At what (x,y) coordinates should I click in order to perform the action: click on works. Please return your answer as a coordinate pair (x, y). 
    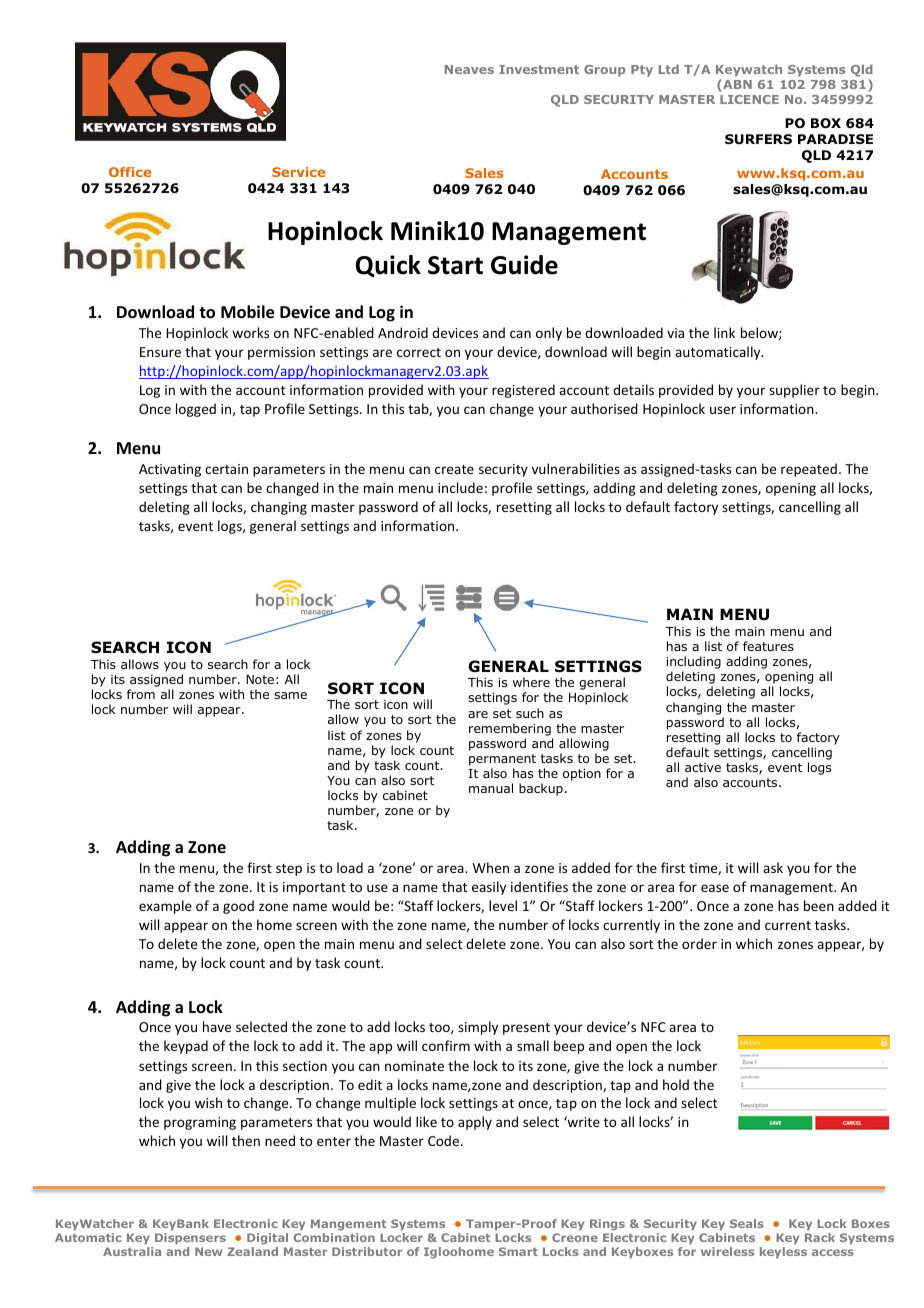
    Looking at the image, I should click on (250, 332).
